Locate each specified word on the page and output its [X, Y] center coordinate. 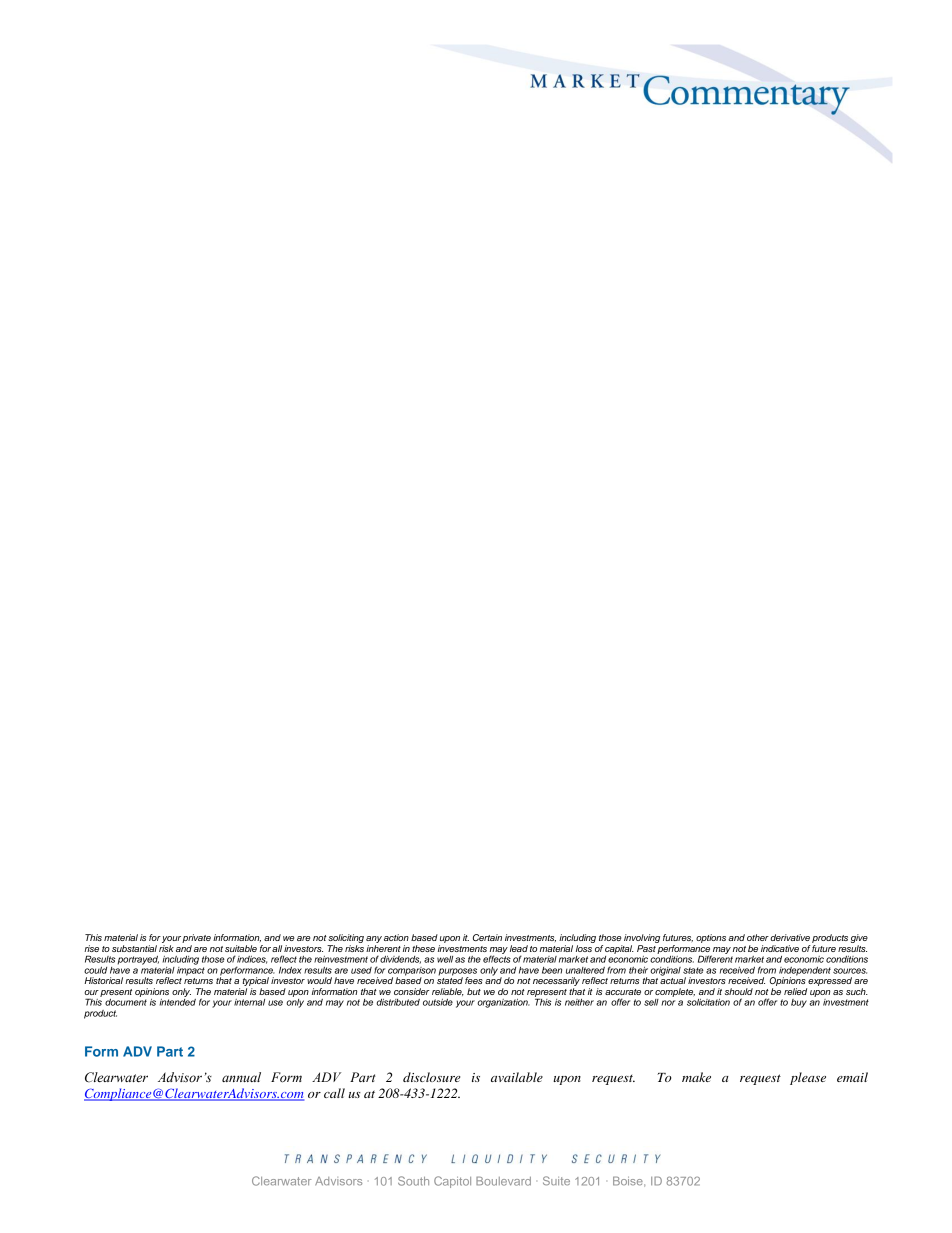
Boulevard [503, 1181]
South [413, 1181]
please [808, 1078]
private [196, 940]
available [517, 1077]
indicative [780, 948]
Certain [487, 937]
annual [241, 1077]
